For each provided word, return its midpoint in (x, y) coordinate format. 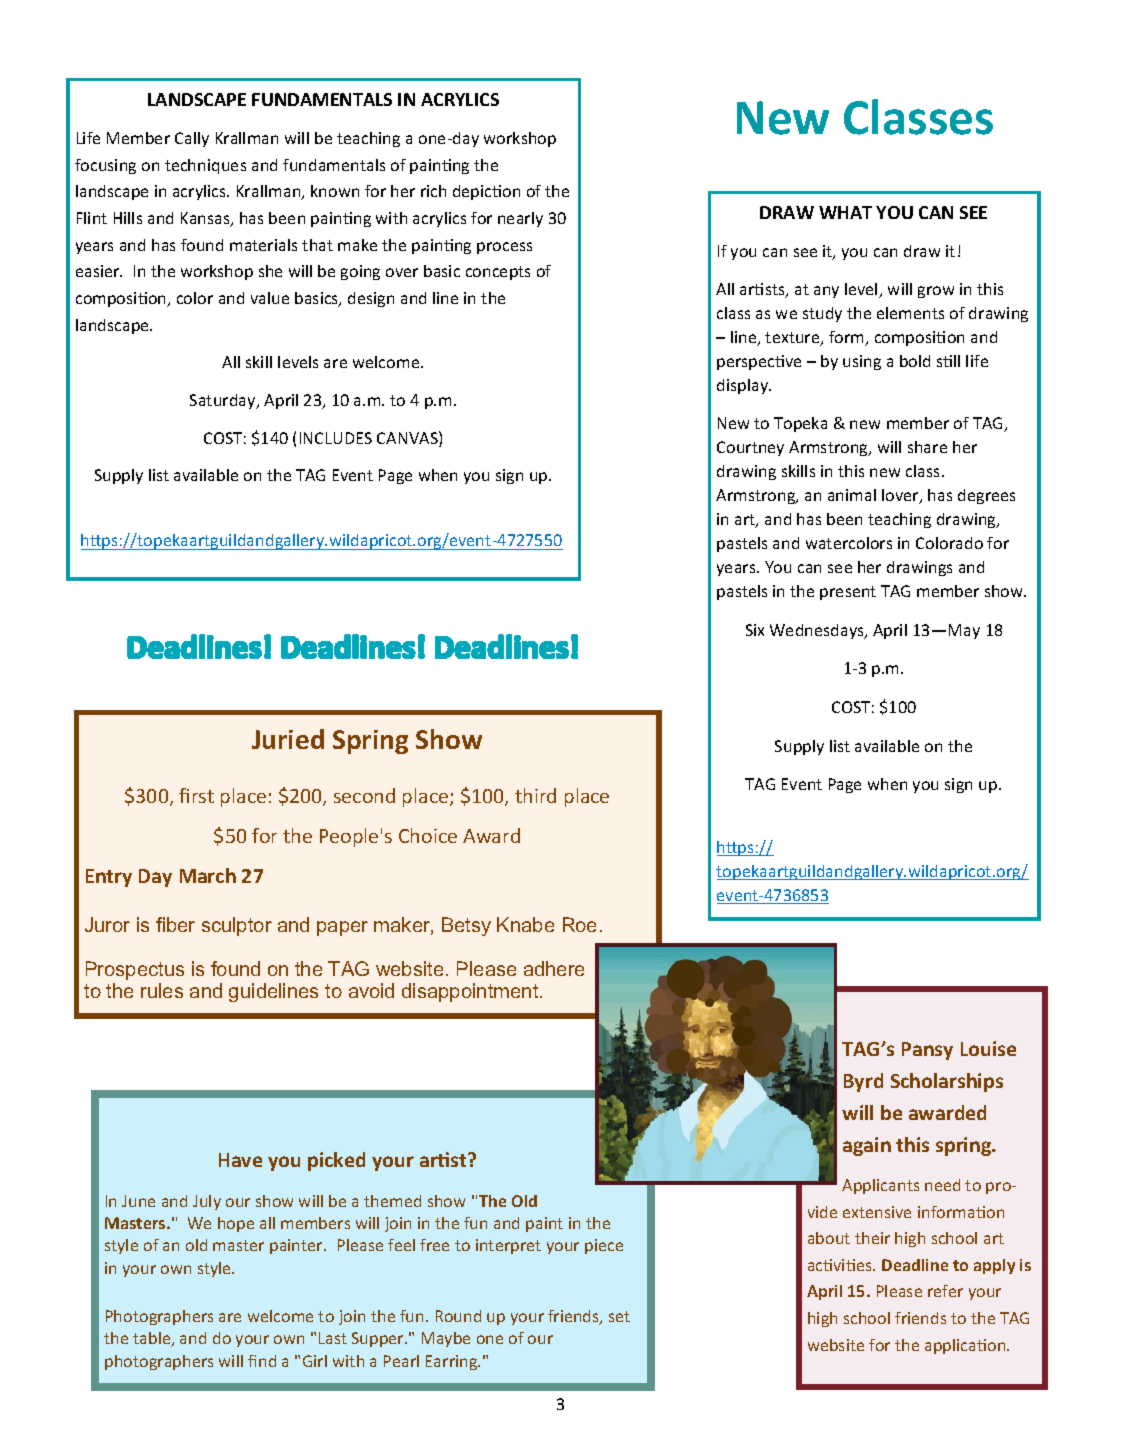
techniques (205, 166)
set (619, 1316)
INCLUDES (336, 438)
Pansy (927, 1051)
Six (755, 630)
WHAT (845, 212)
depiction (486, 192)
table (153, 1339)
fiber (175, 924)
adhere (554, 968)
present (848, 593)
